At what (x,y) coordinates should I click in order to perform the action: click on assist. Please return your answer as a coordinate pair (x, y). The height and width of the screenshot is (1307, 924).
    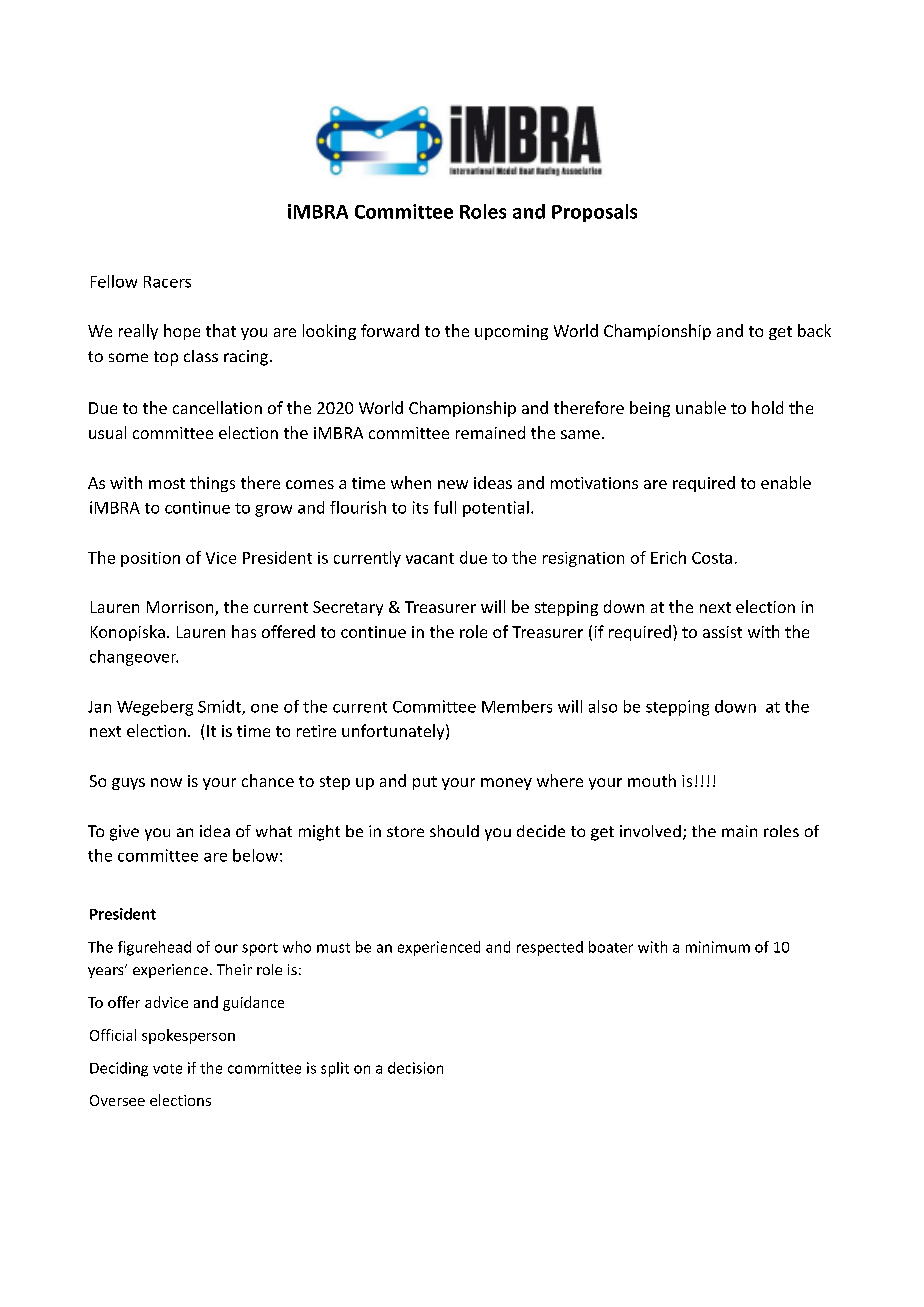
    Looking at the image, I should click on (722, 632).
